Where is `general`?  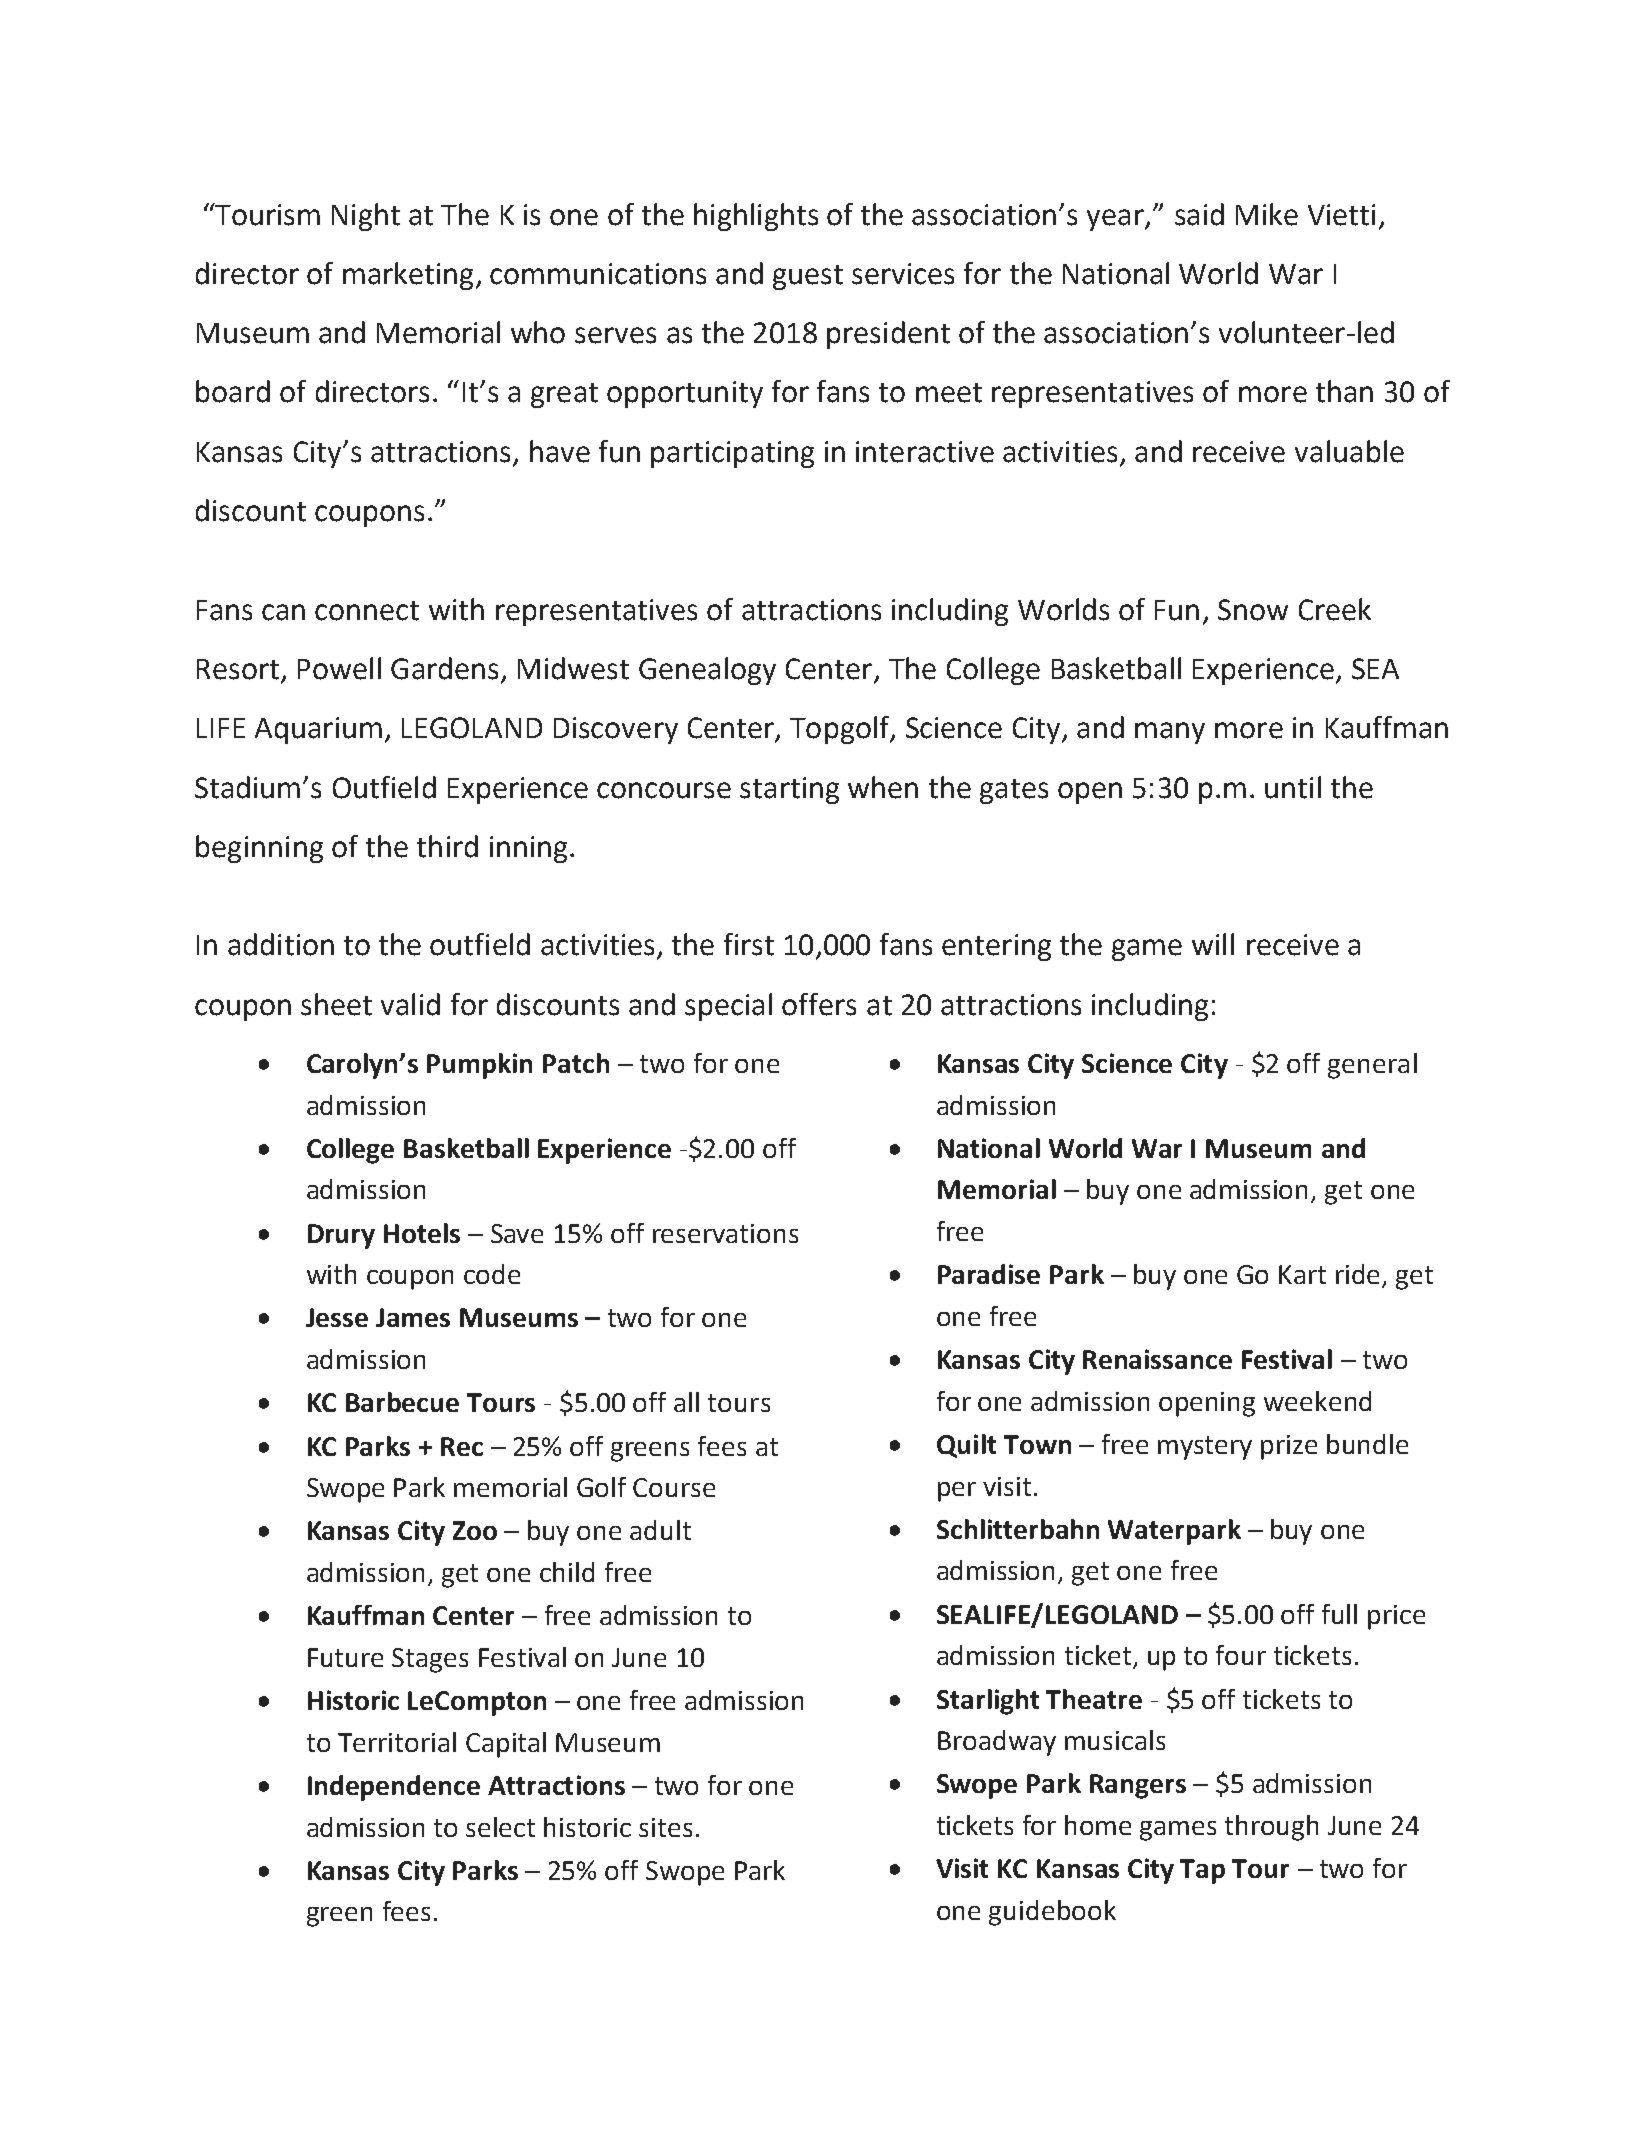
general is located at coordinates (1372, 1066).
